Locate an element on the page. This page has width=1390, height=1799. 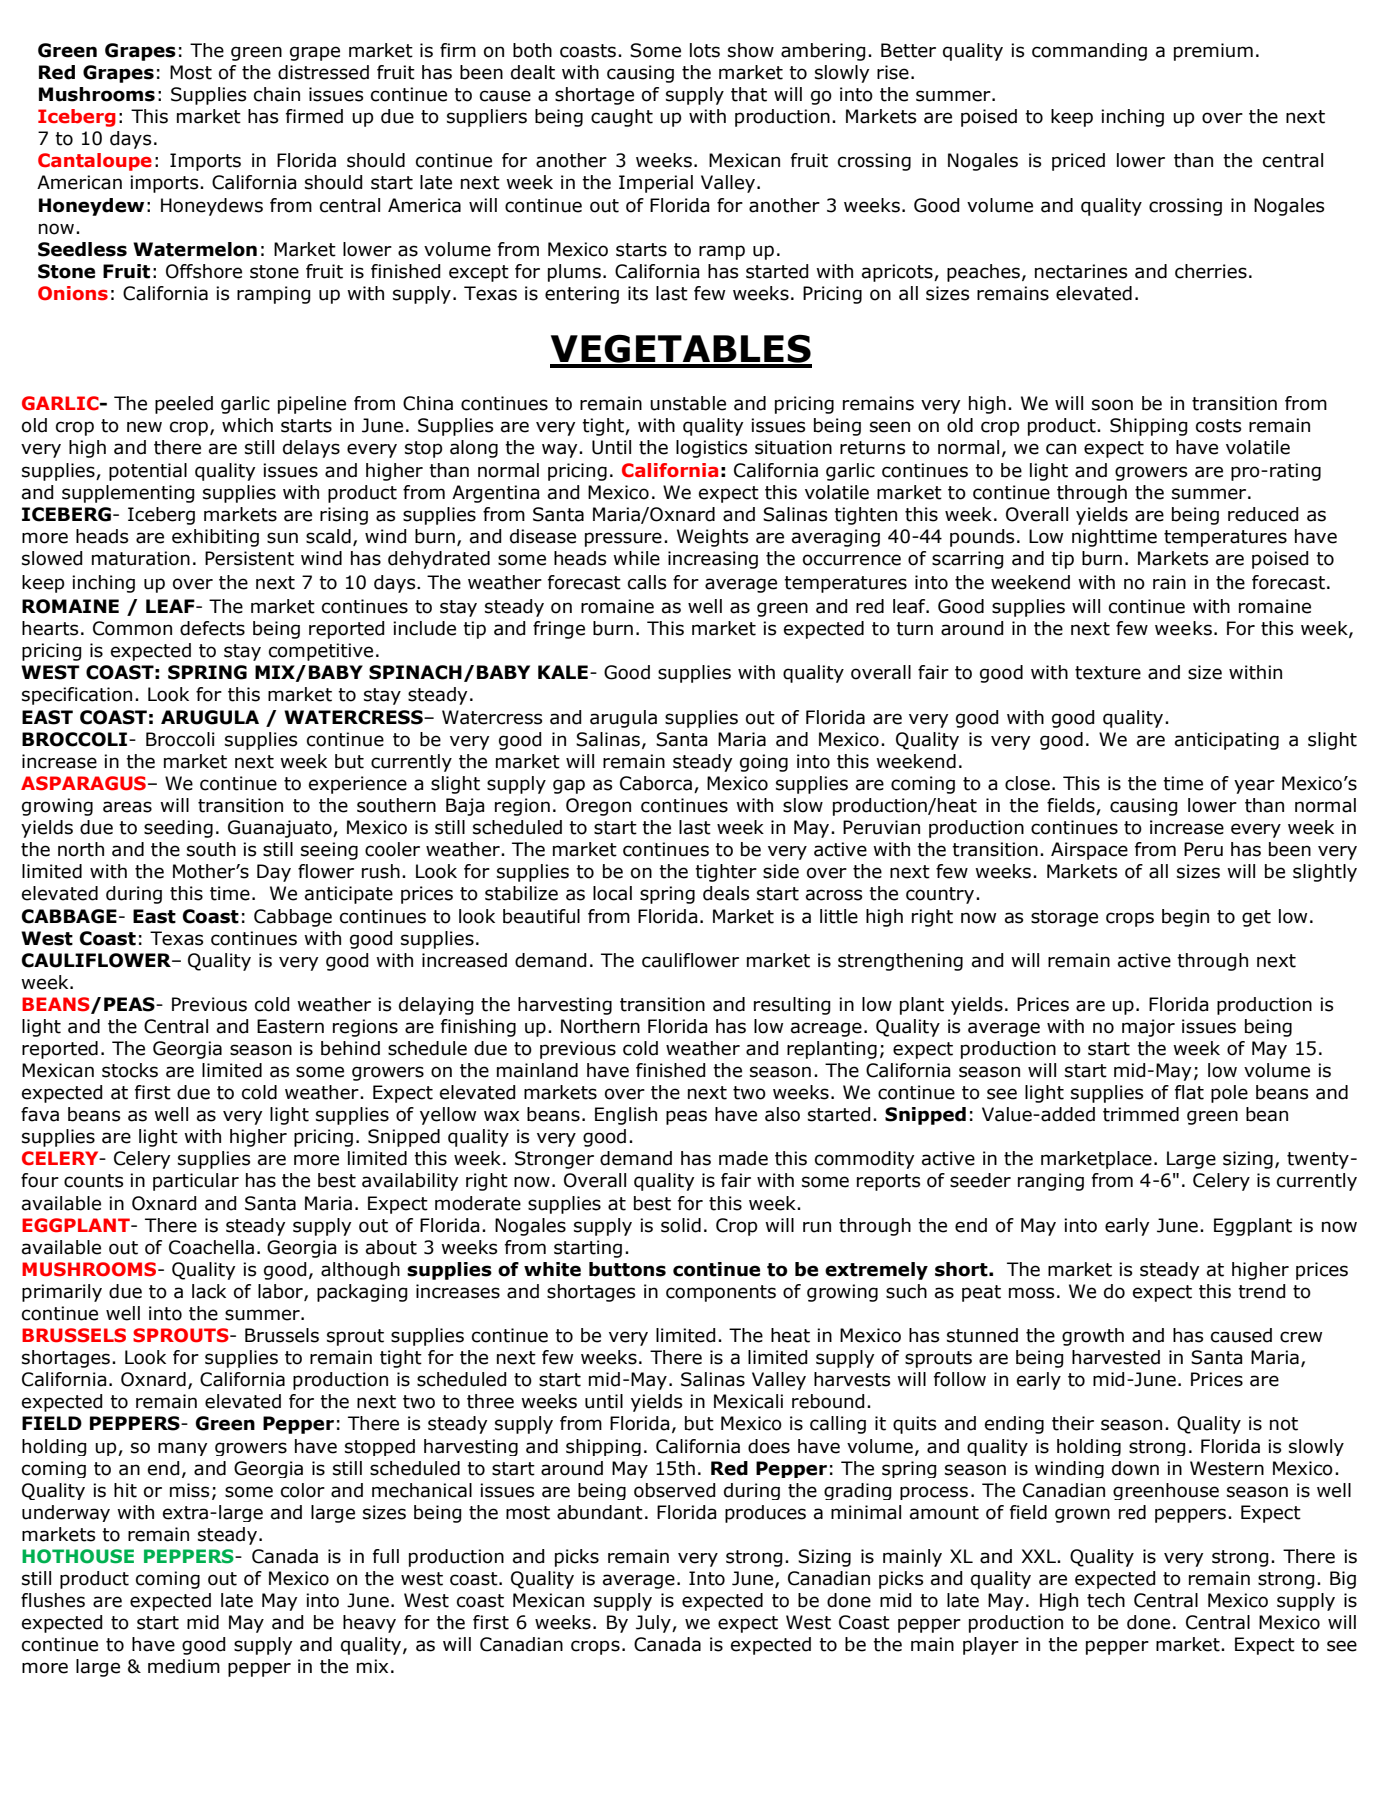
medium is located at coordinates (184, 1666).
